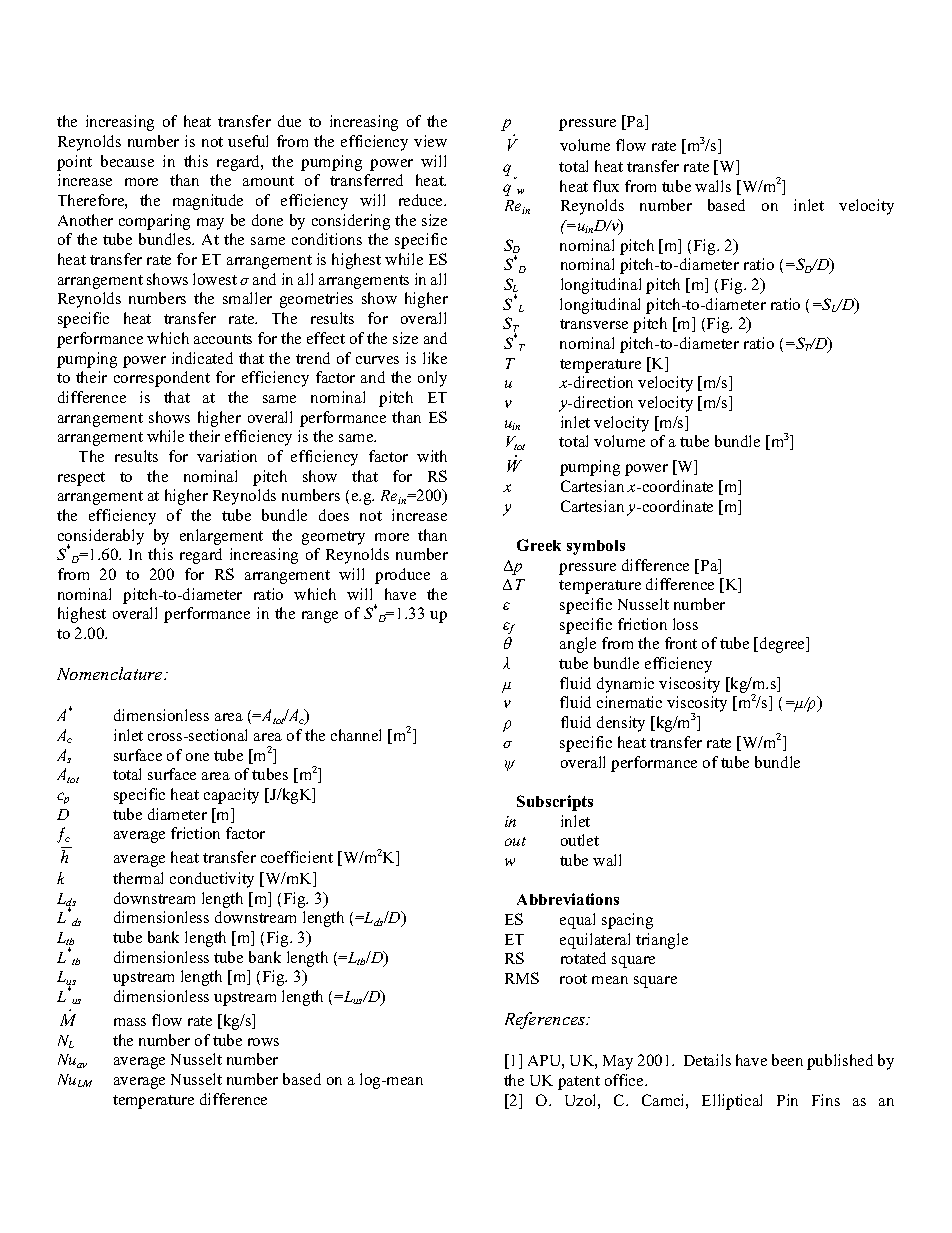 Image resolution: width=952 pixels, height=1233 pixels. What do you see at coordinates (594, 324) in the screenshot?
I see `transverse` at bounding box center [594, 324].
